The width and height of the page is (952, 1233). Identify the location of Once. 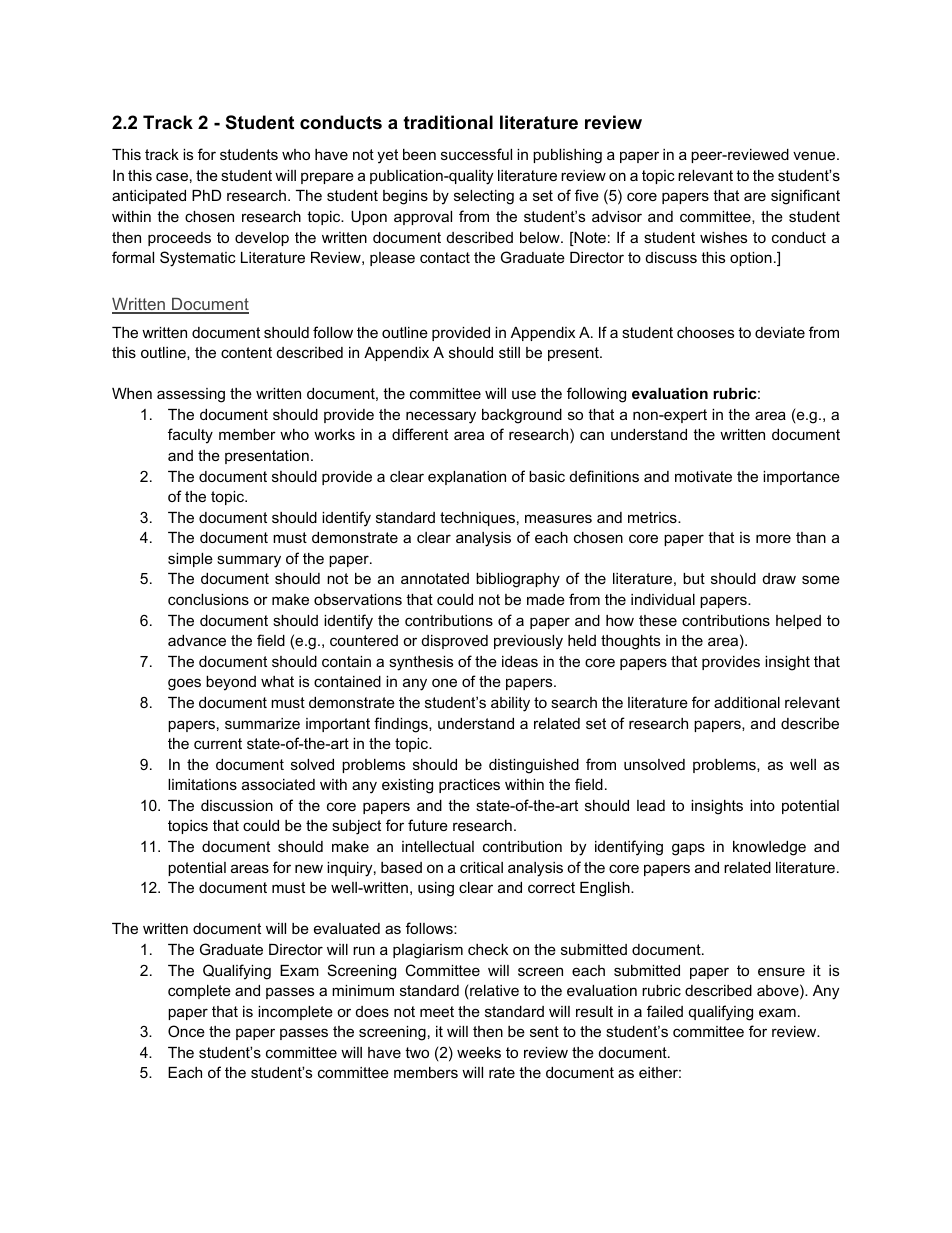
(186, 1031).
